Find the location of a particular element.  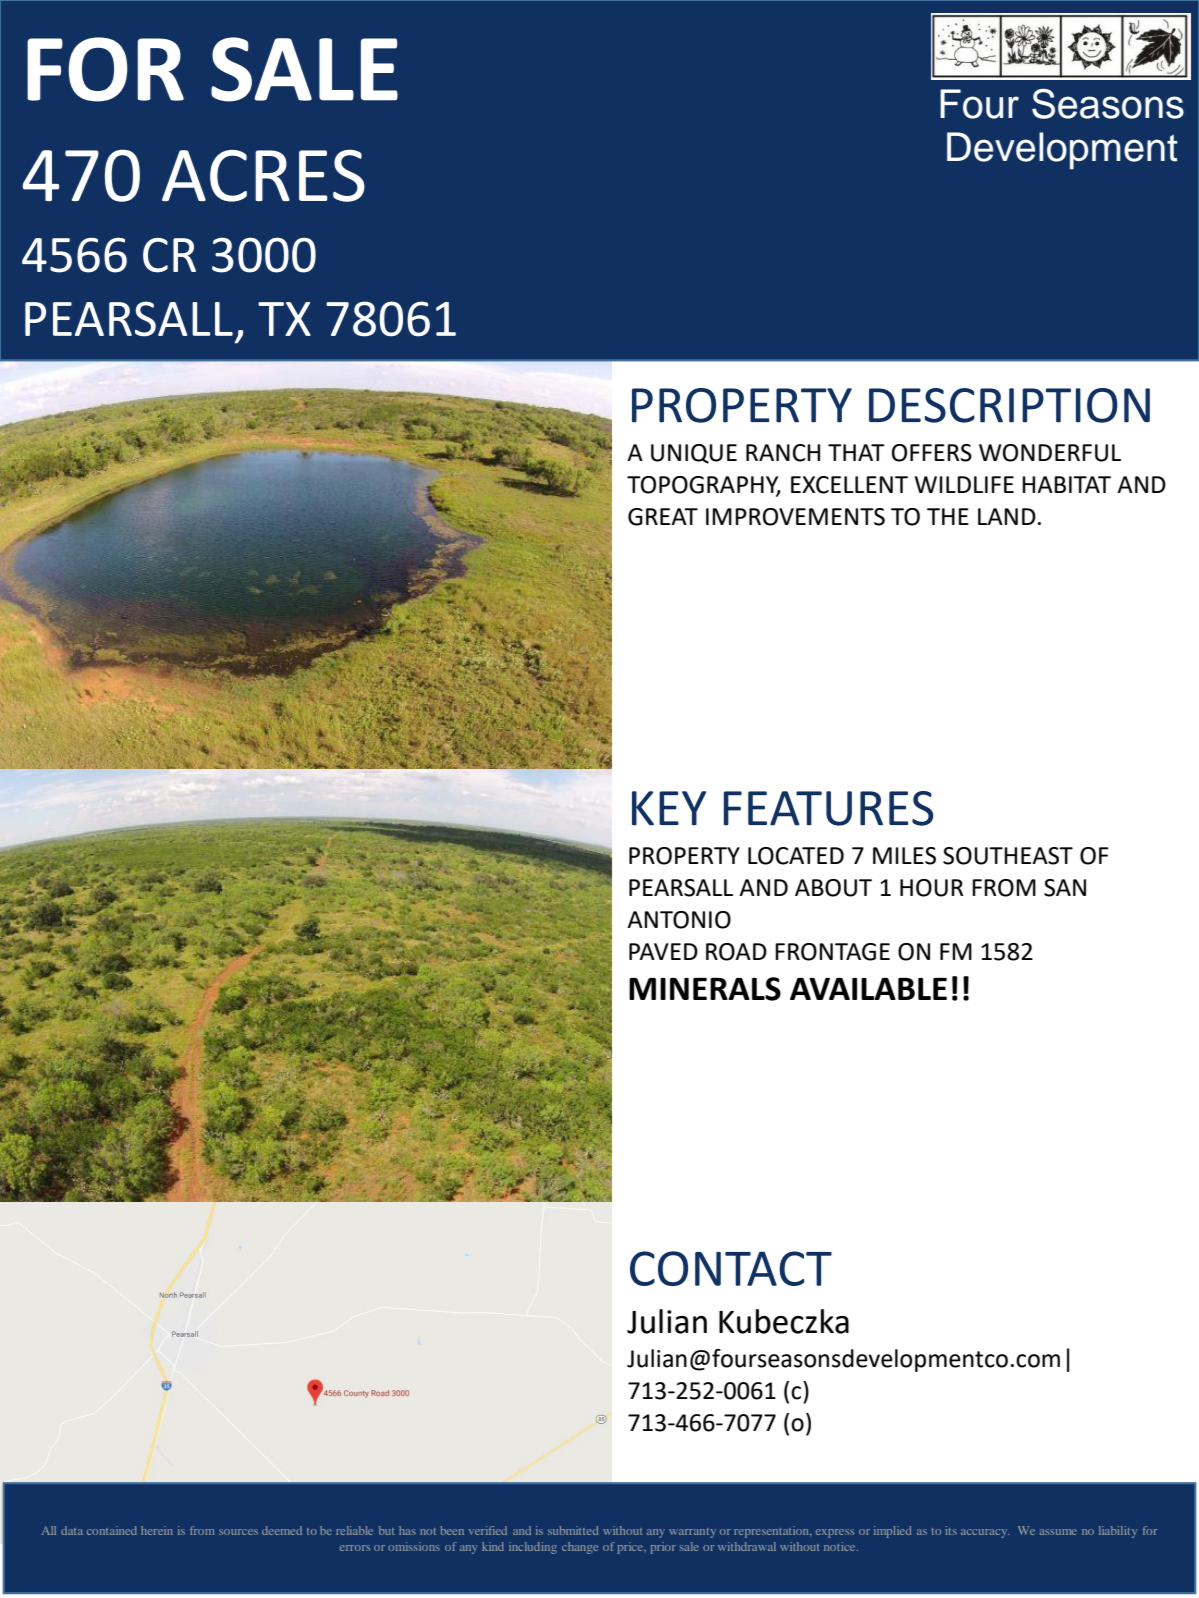

accuracy is located at coordinates (985, 1533).
